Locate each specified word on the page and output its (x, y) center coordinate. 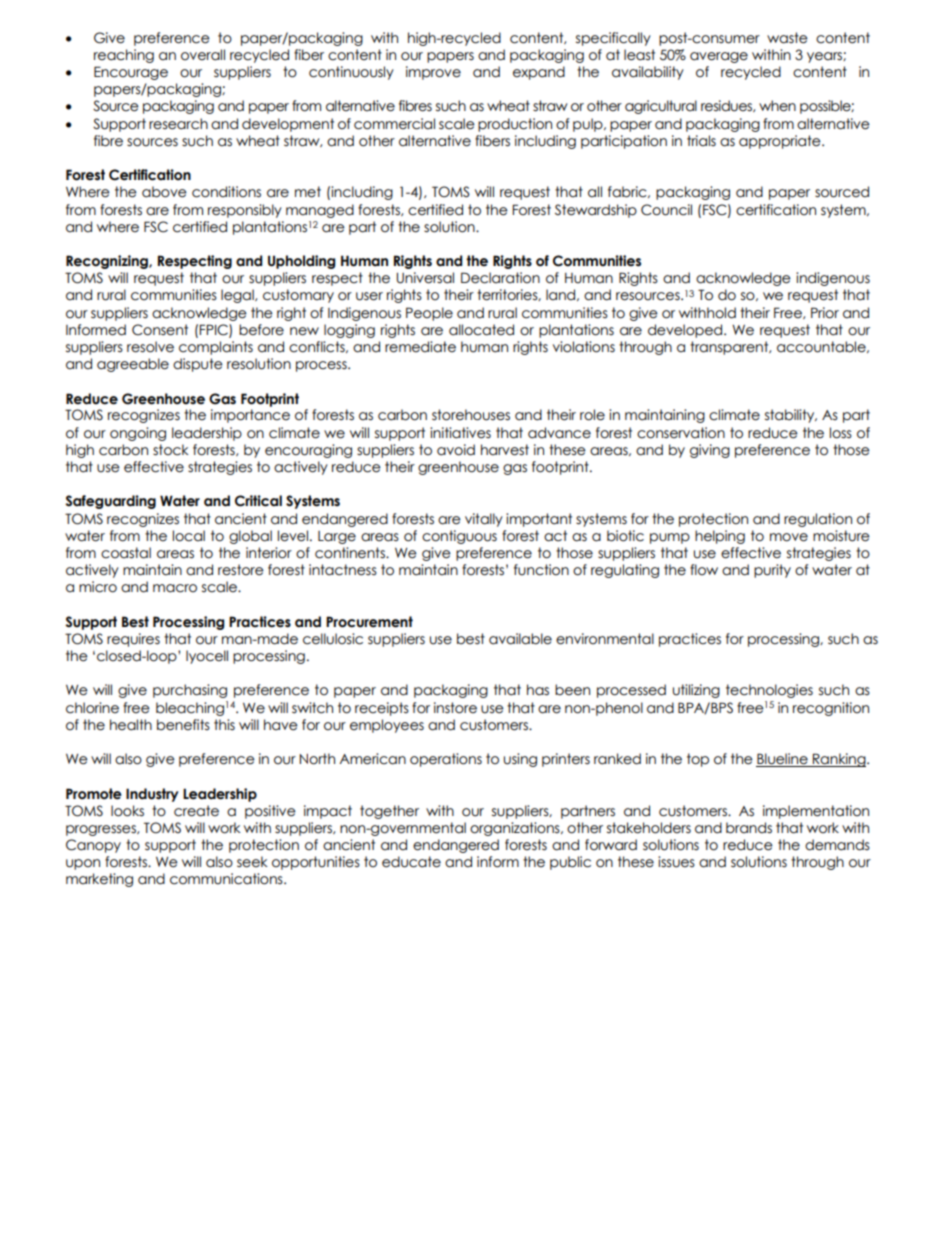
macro (175, 588)
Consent (160, 330)
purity (772, 571)
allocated (481, 330)
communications (227, 879)
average (719, 57)
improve (433, 73)
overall (203, 55)
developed (686, 331)
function (541, 570)
